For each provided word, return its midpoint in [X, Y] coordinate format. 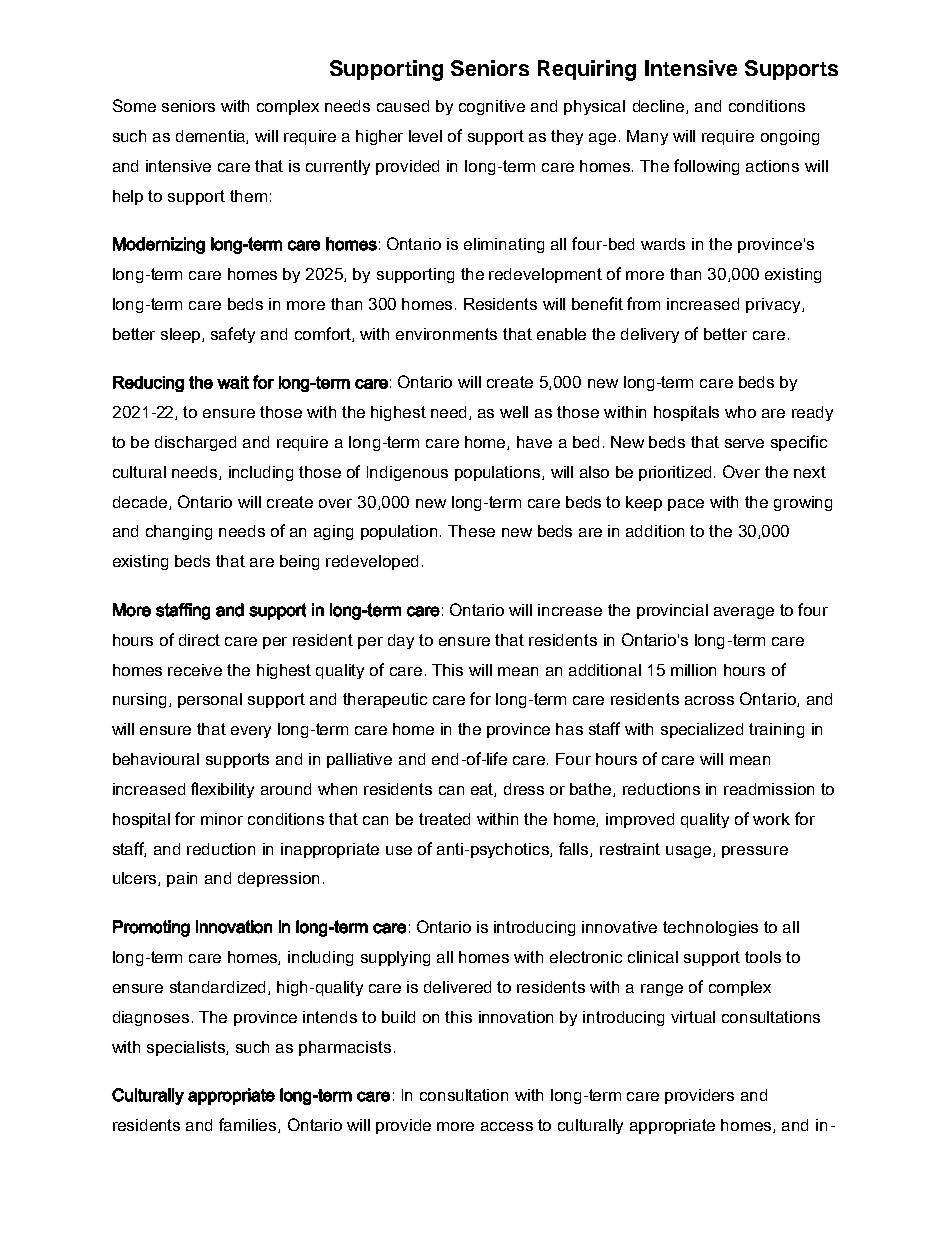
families [249, 1125]
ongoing [790, 137]
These [471, 531]
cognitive [492, 107]
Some [134, 105]
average [744, 613]
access [507, 1126]
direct [199, 640]
